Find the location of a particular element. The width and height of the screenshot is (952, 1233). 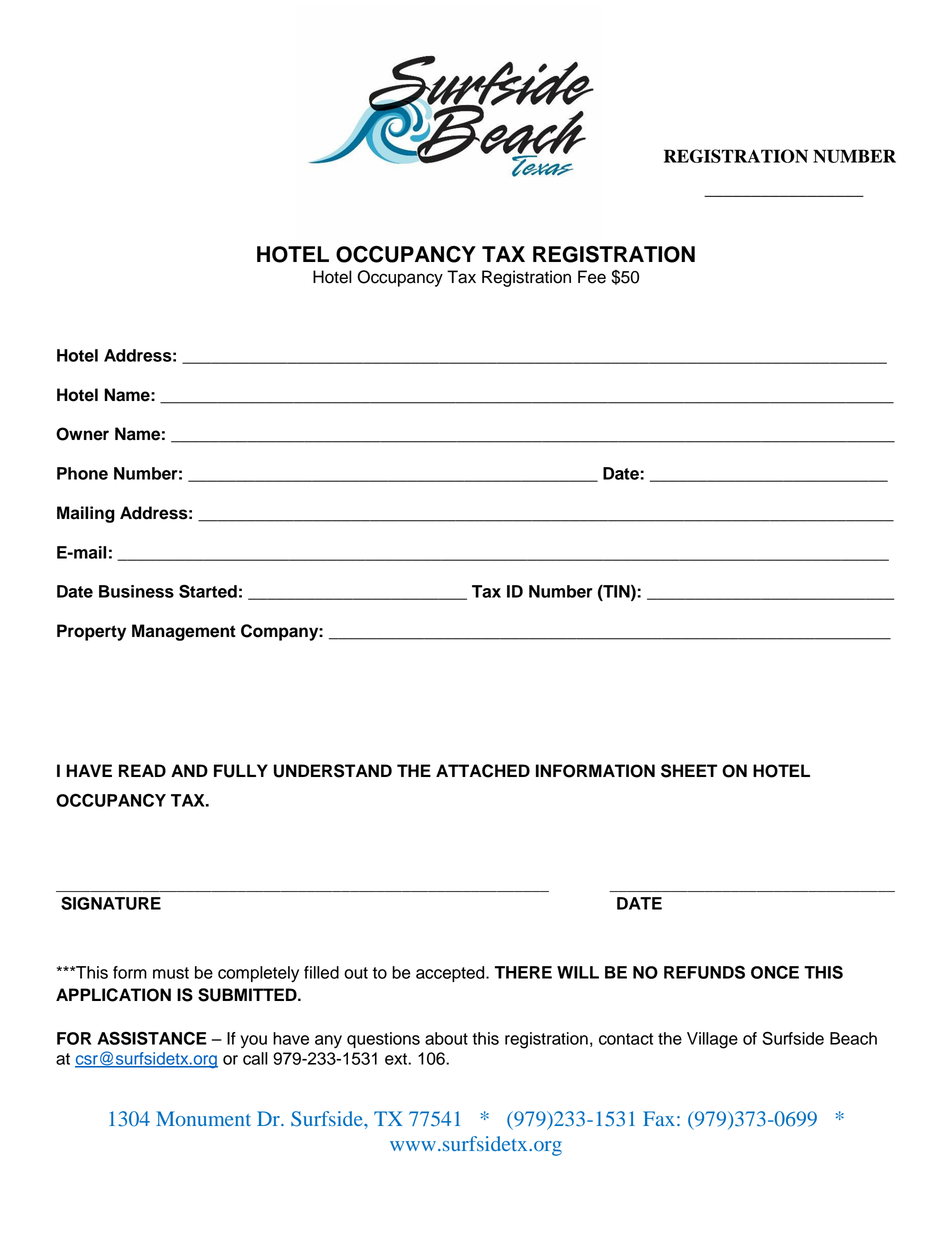

Business is located at coordinates (136, 591).
